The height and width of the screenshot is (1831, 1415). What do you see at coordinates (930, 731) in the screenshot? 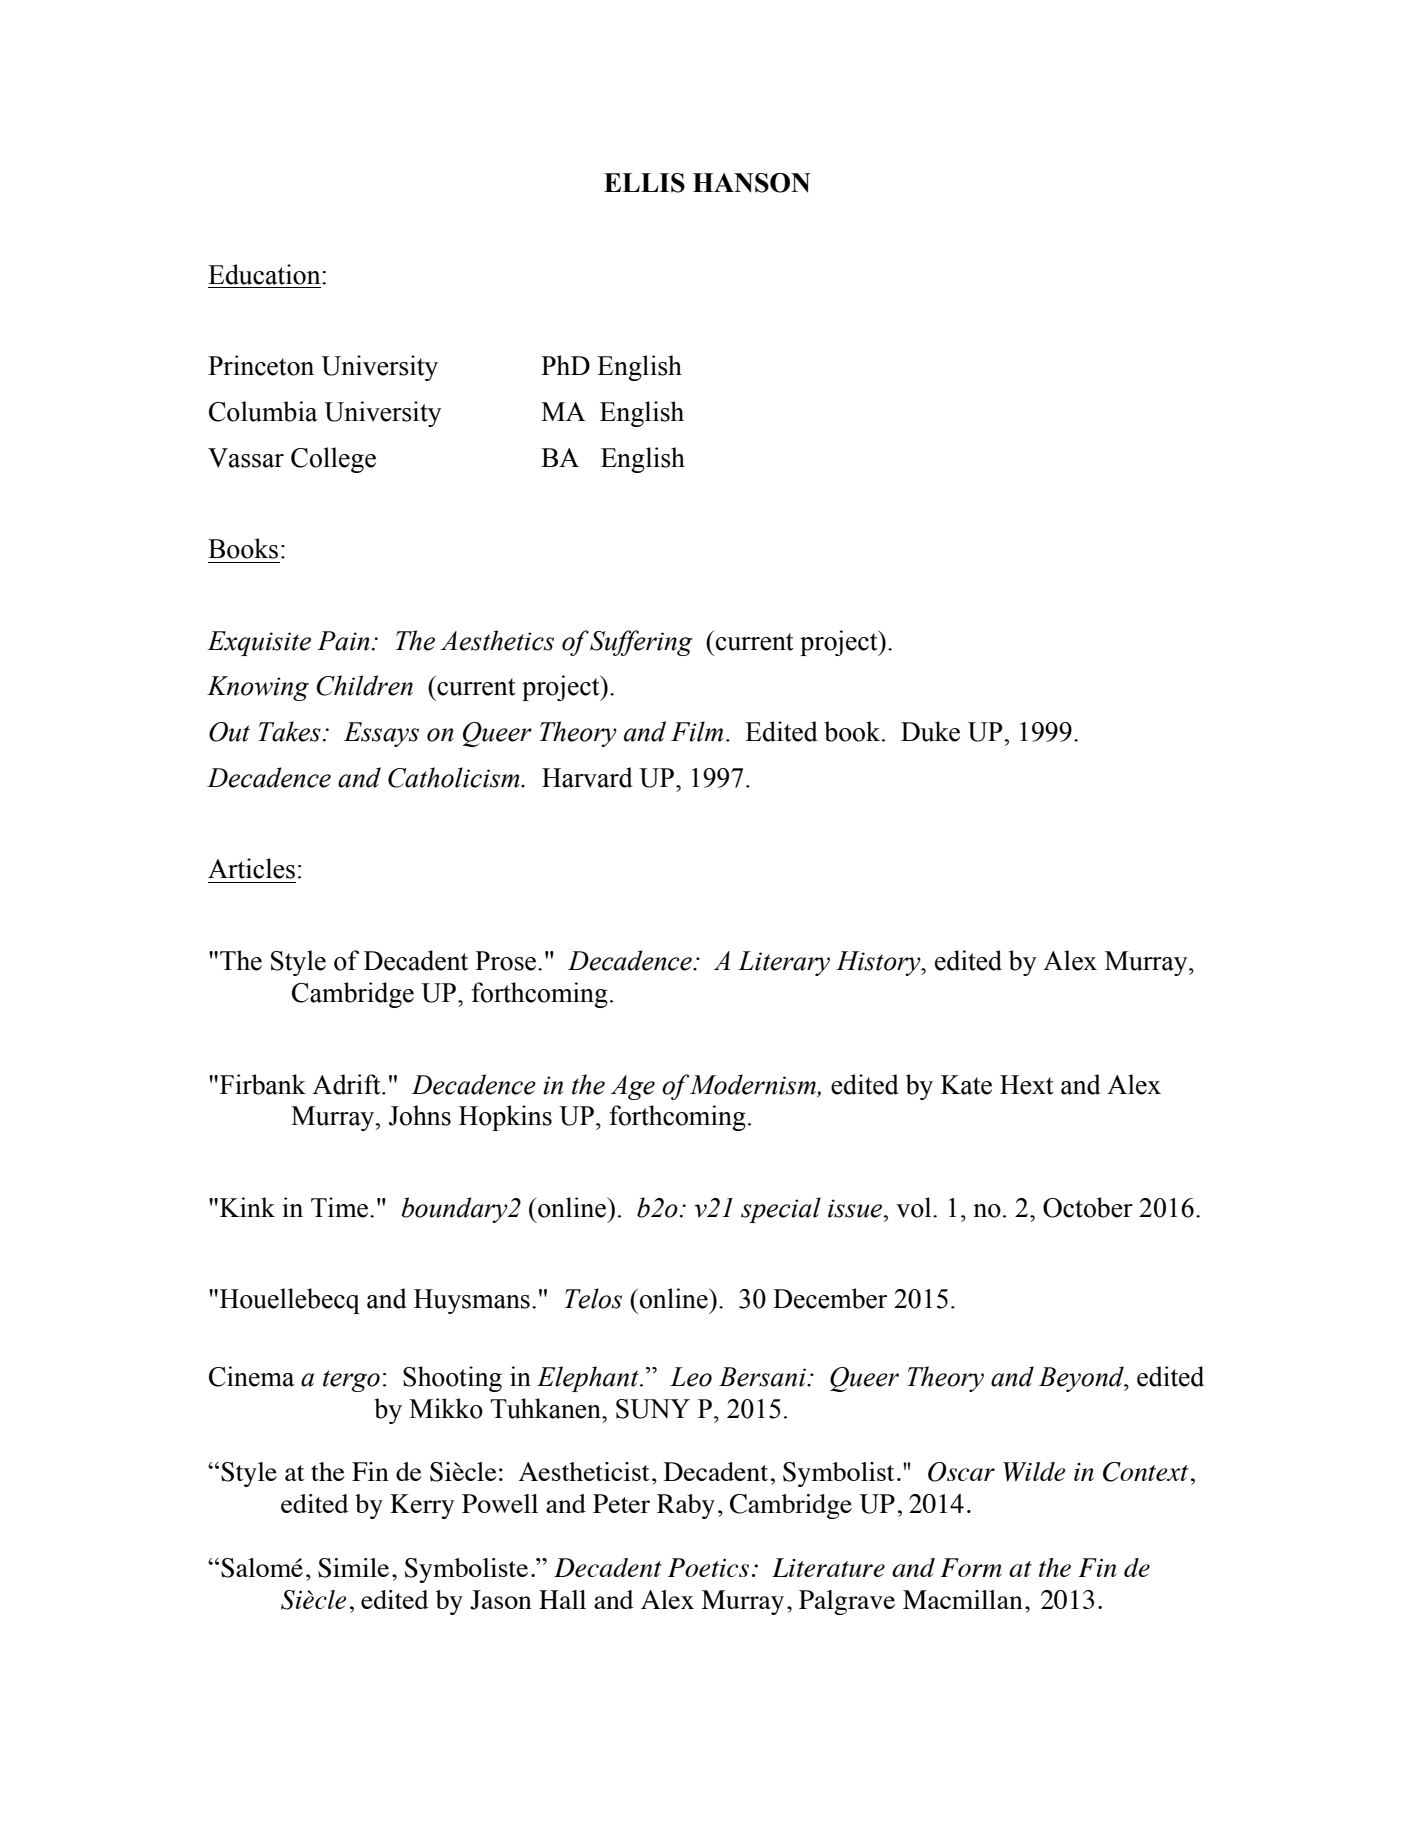
I see `Duke` at bounding box center [930, 731].
